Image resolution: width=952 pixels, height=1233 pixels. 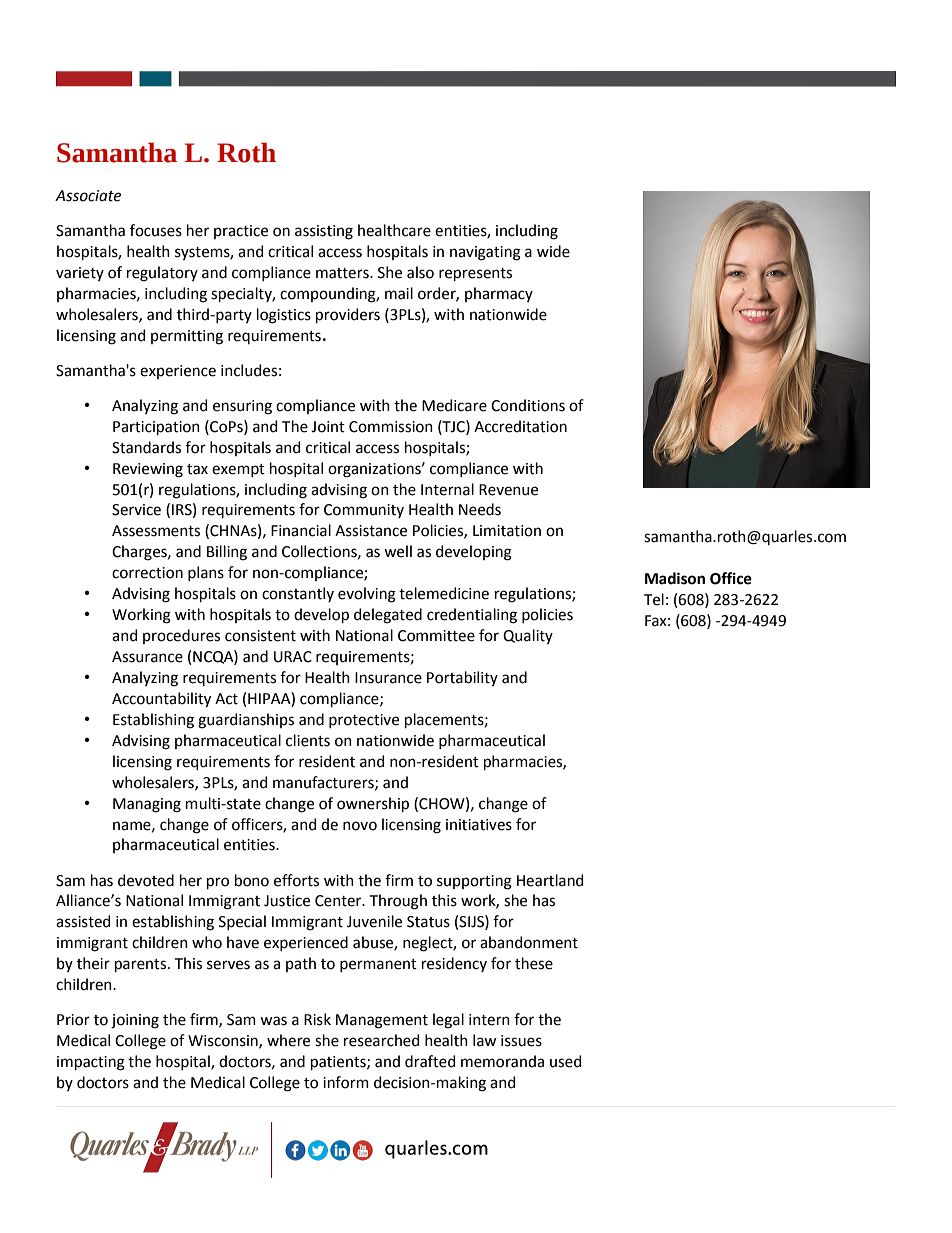 I want to click on focuses, so click(x=156, y=230).
